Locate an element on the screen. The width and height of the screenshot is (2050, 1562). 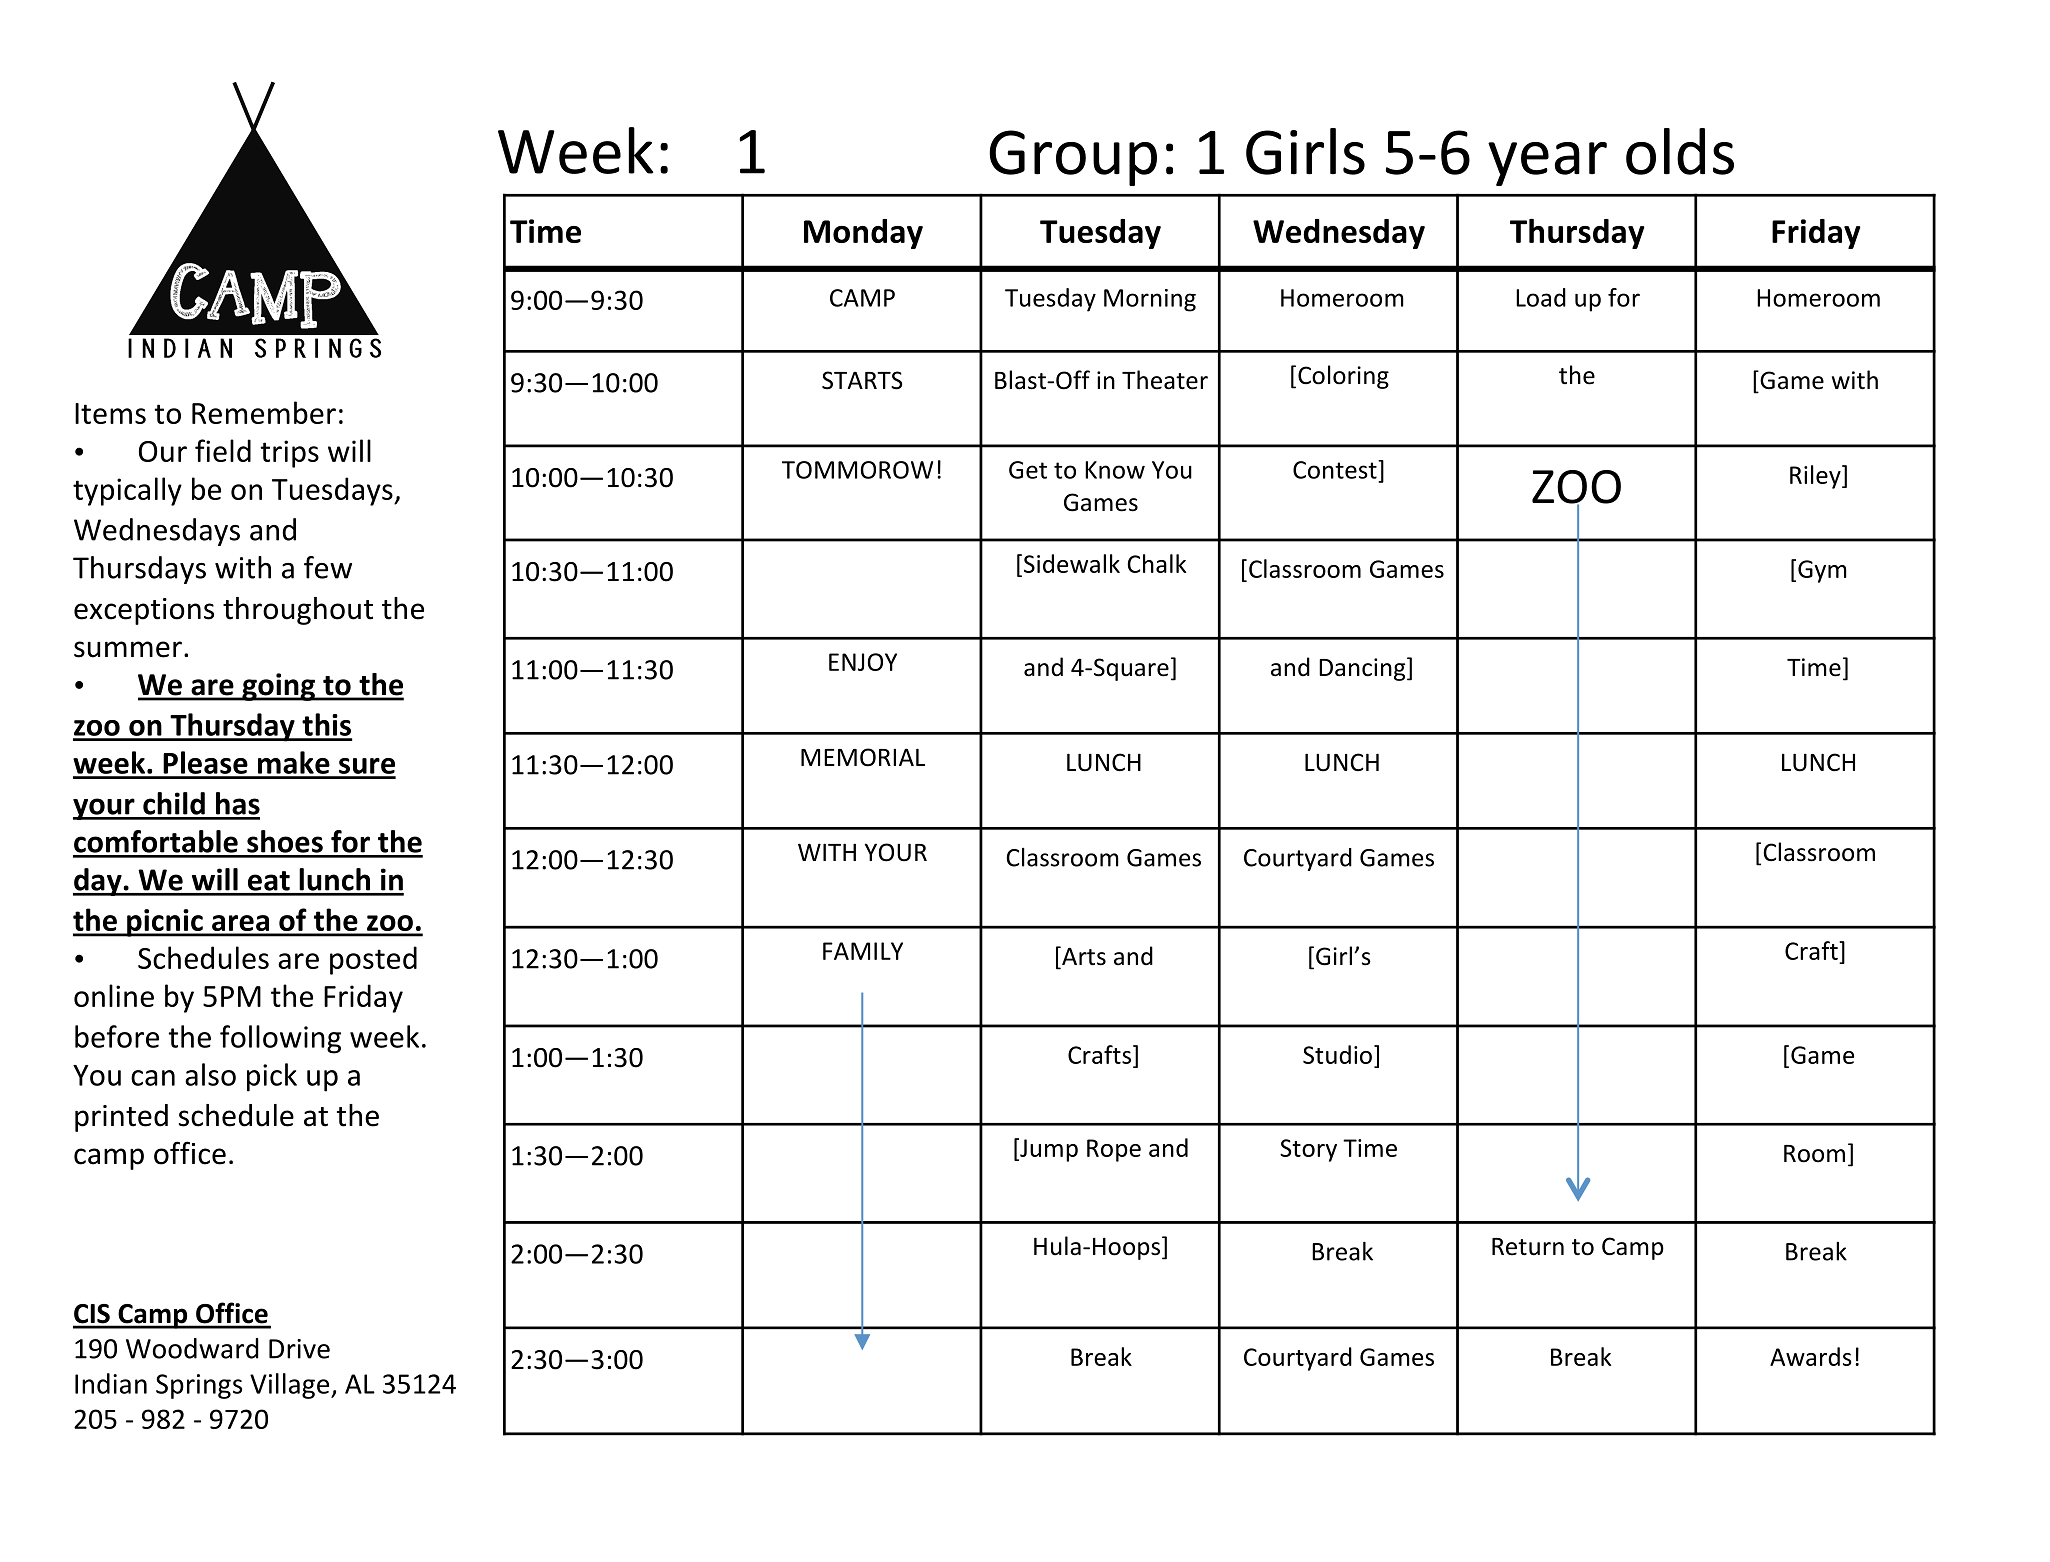
Monday is located at coordinates (863, 234).
